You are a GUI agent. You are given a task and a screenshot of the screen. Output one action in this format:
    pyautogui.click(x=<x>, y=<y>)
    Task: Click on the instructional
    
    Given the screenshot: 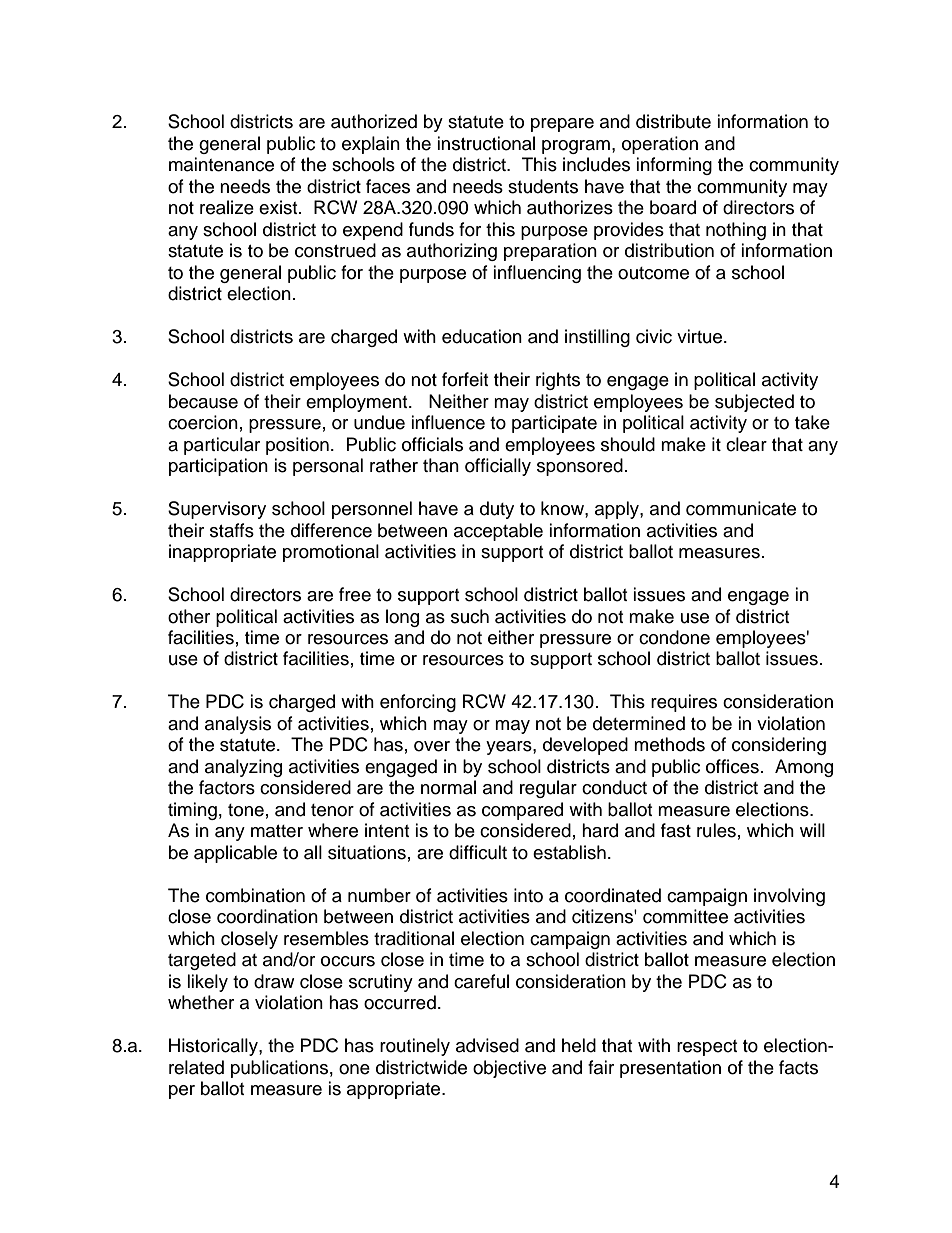 What is the action you would take?
    pyautogui.click(x=486, y=143)
